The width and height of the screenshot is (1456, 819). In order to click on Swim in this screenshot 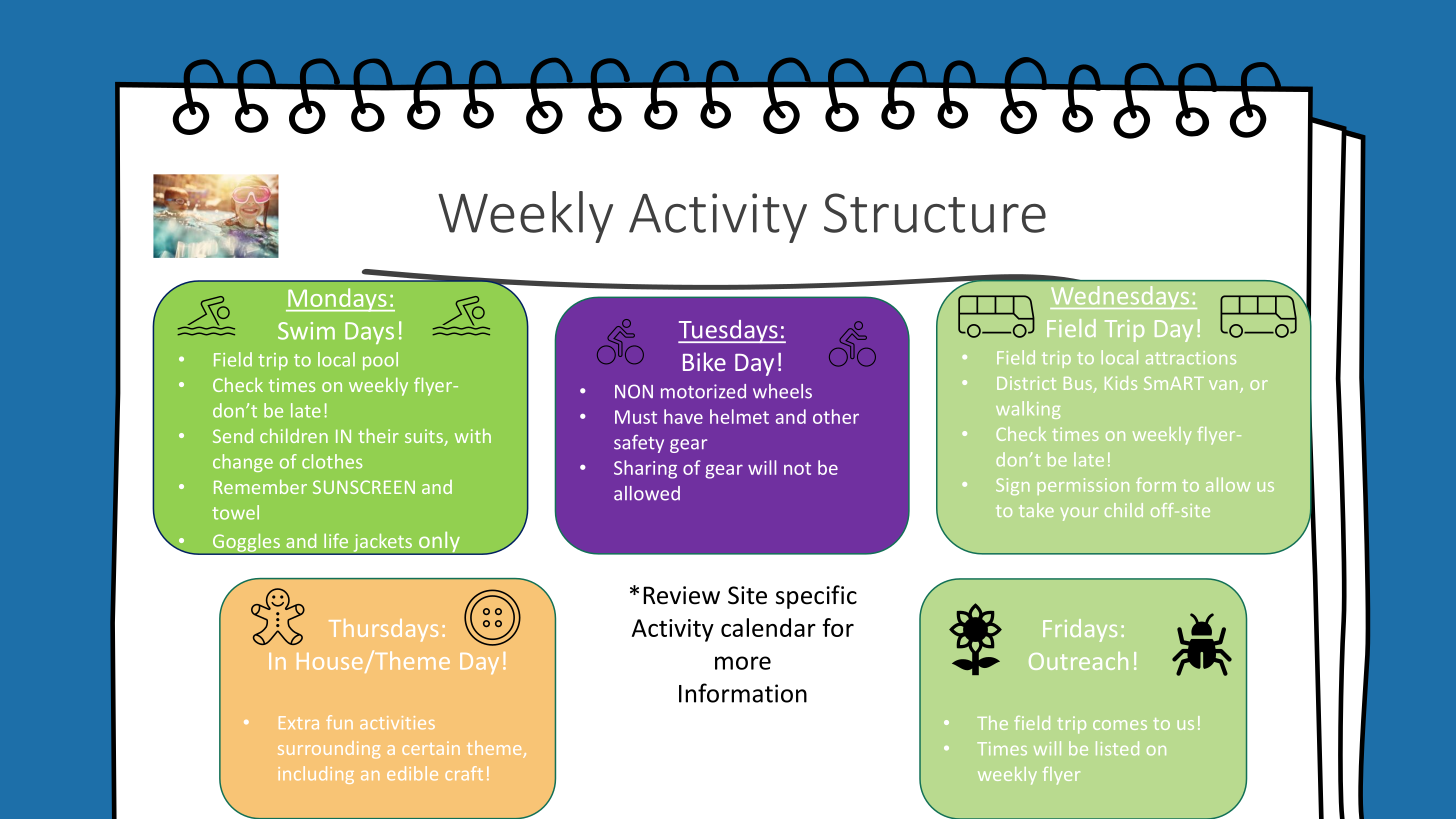, I will do `click(306, 331)`.
